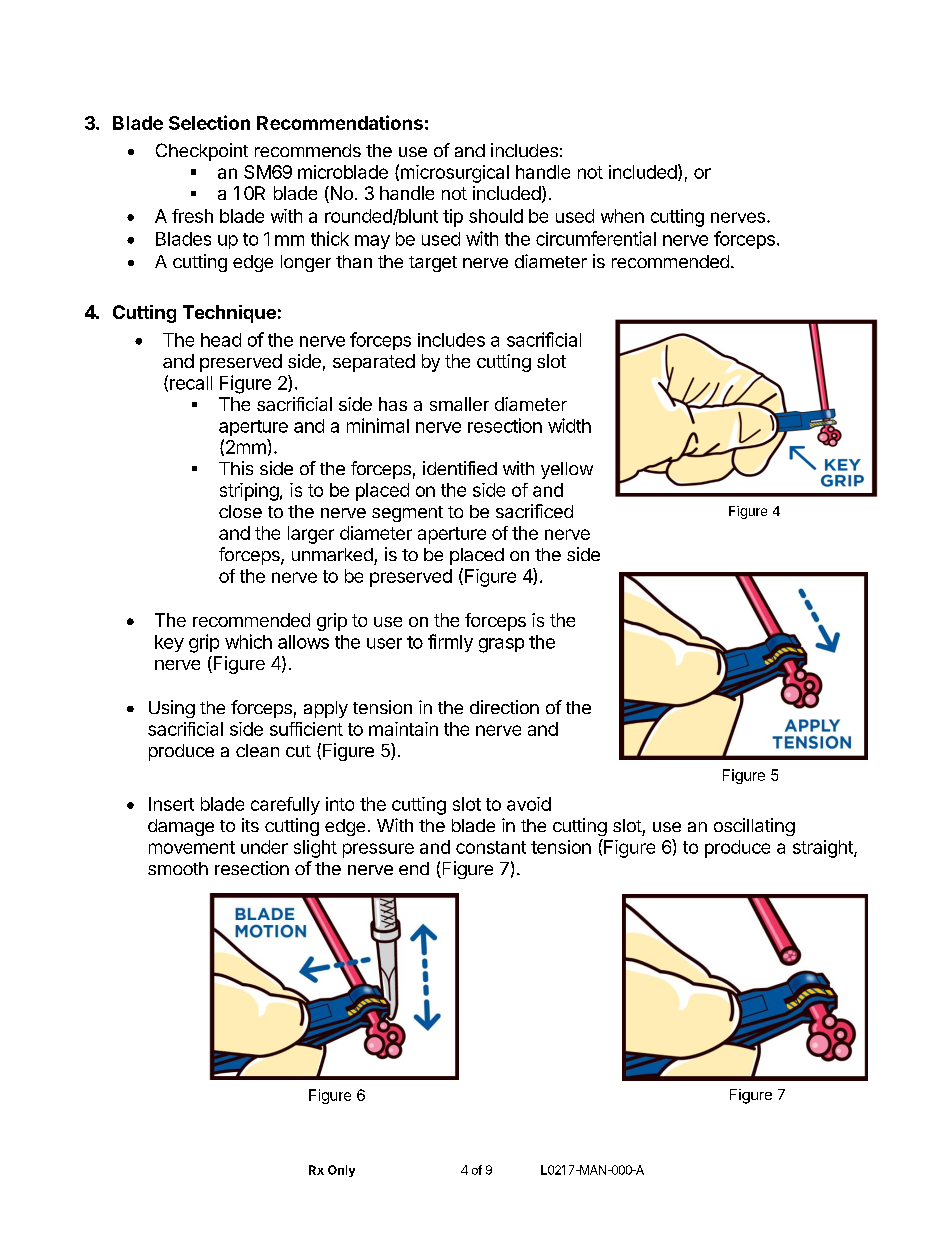  What do you see at coordinates (824, 849) in the page?
I see `straight` at bounding box center [824, 849].
